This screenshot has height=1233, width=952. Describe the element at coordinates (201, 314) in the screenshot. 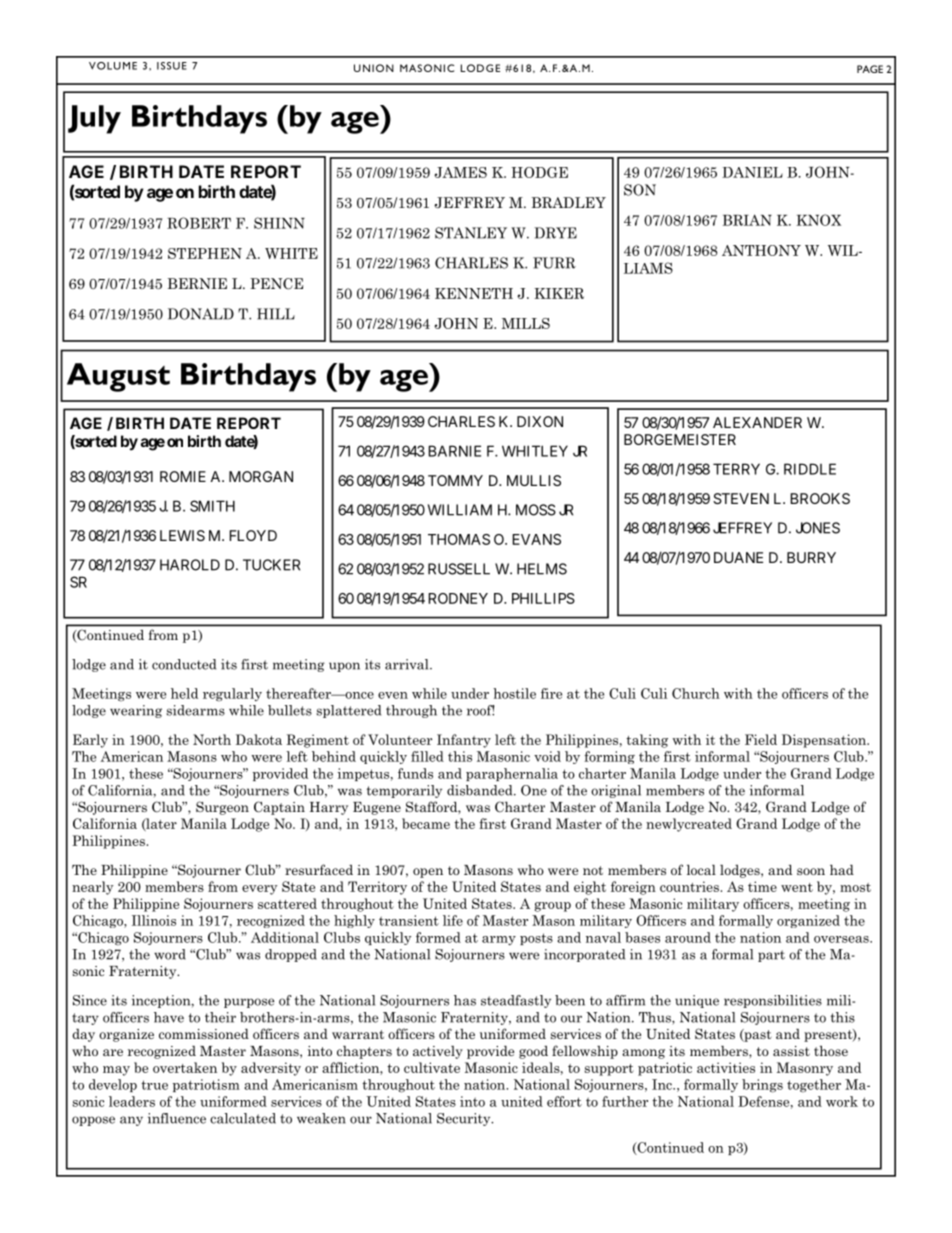

I see `DONALD` at that location.
